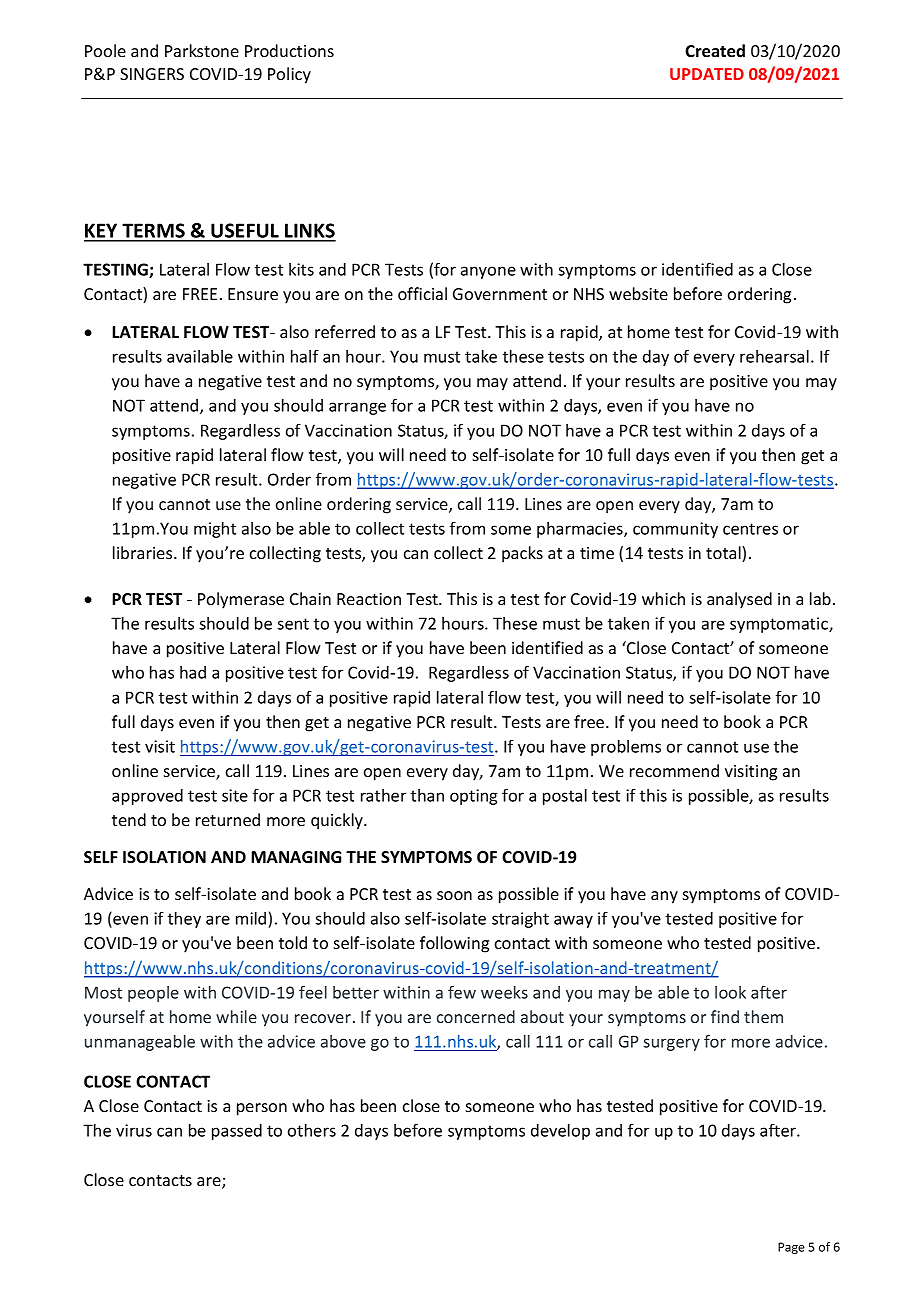  Describe the element at coordinates (357, 408) in the screenshot. I see `arrange` at that location.
